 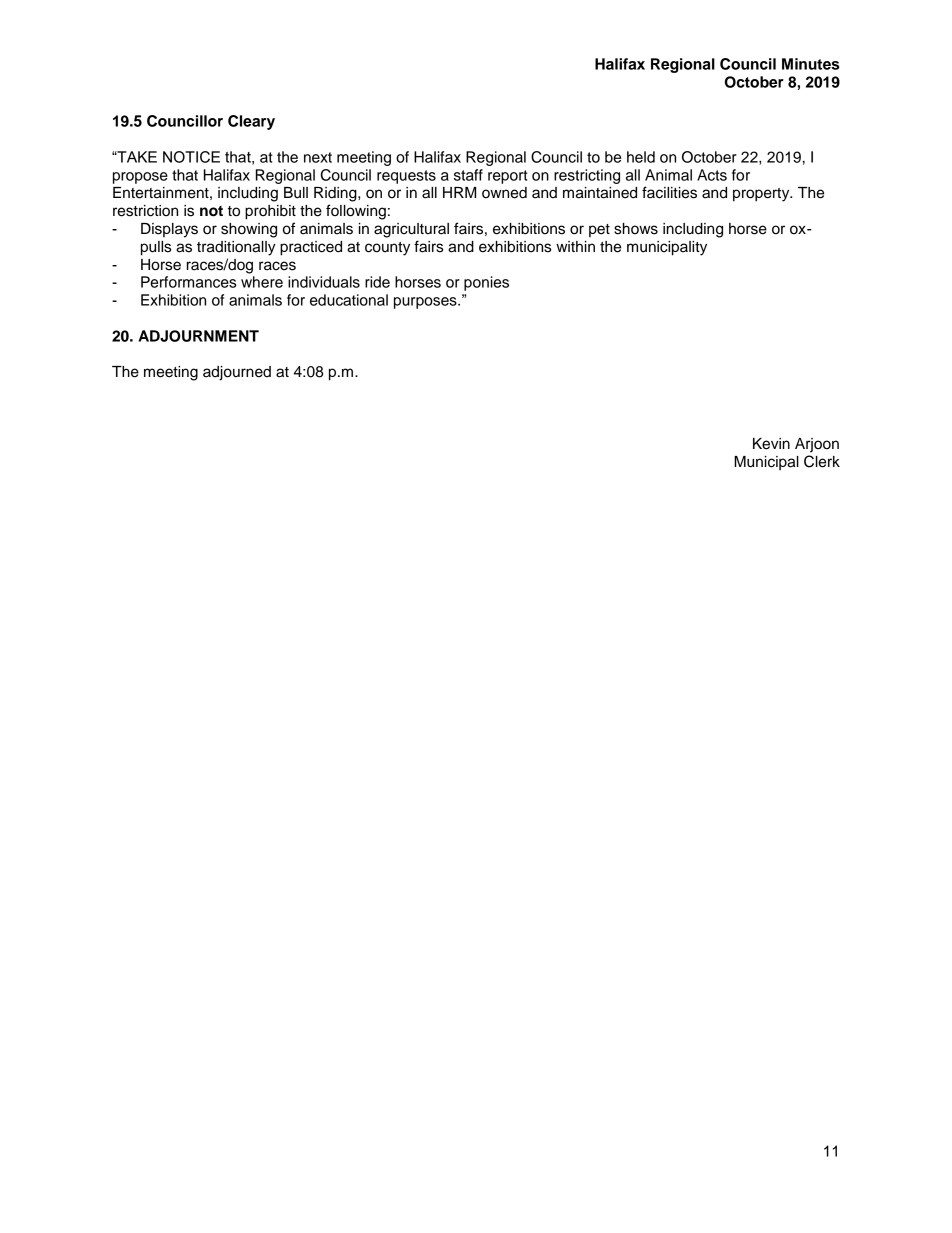 I want to click on staff, so click(x=468, y=175).
